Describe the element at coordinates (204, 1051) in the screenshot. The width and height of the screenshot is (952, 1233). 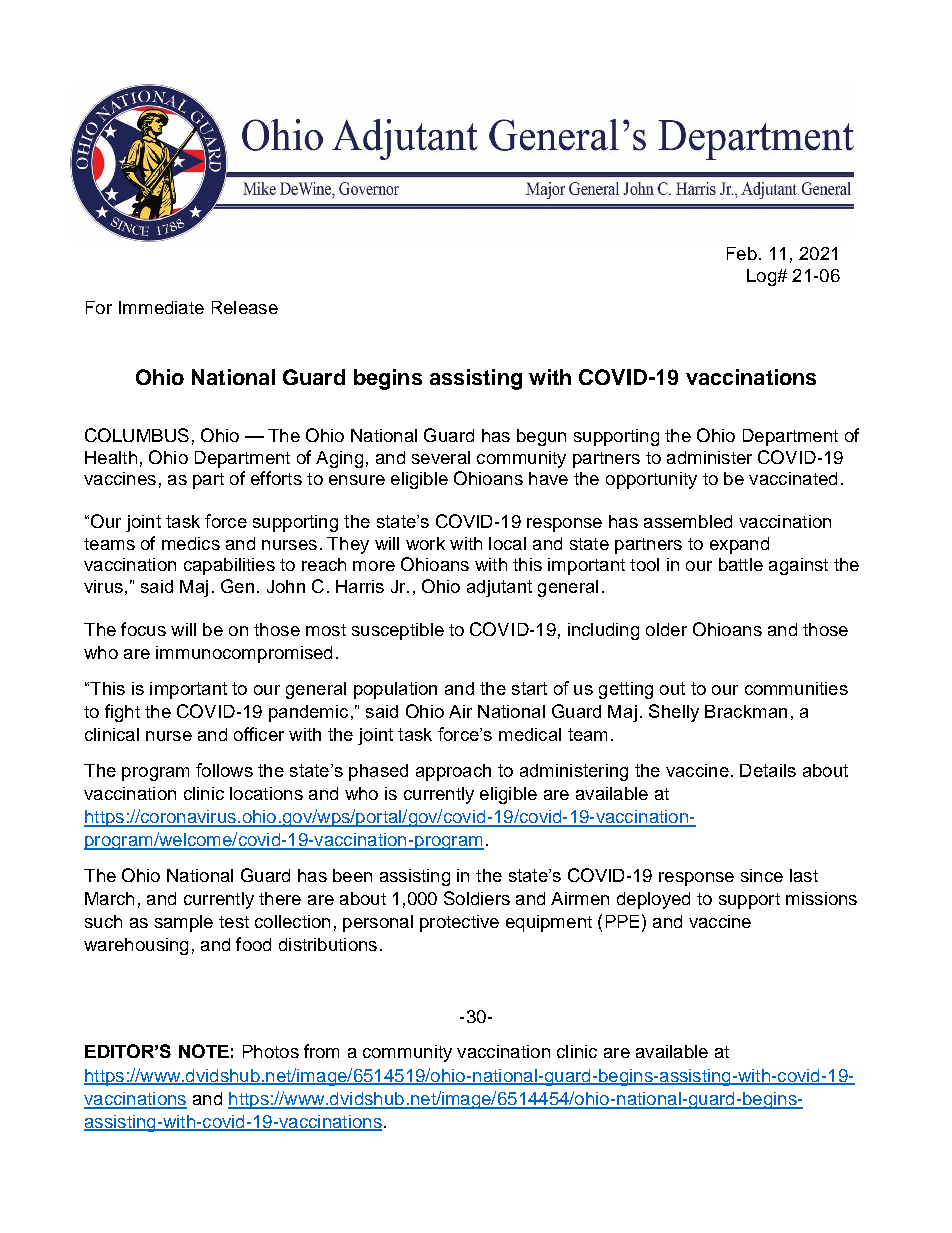
I see `NOTE` at that location.
